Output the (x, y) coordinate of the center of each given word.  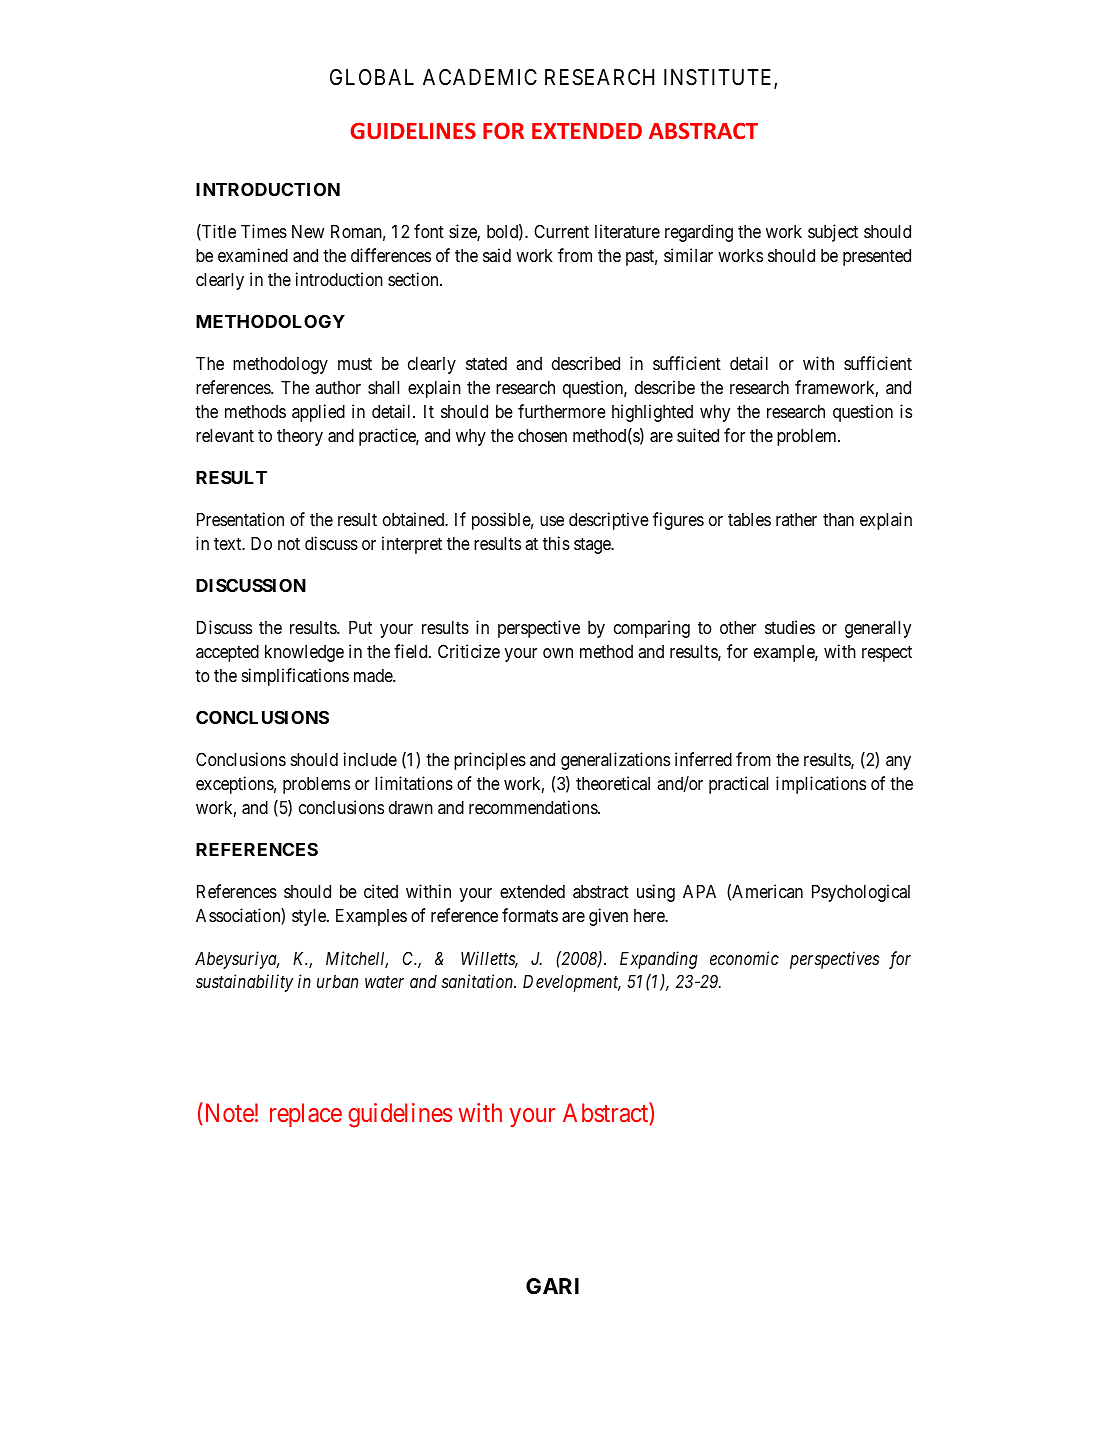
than (838, 519)
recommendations (534, 807)
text (229, 544)
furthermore (562, 411)
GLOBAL (372, 77)
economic (744, 958)
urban (337, 981)
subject (833, 233)
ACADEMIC (480, 77)
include (370, 759)
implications (821, 785)
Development (572, 983)
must (355, 364)
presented (877, 257)
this (556, 543)
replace (306, 1115)
